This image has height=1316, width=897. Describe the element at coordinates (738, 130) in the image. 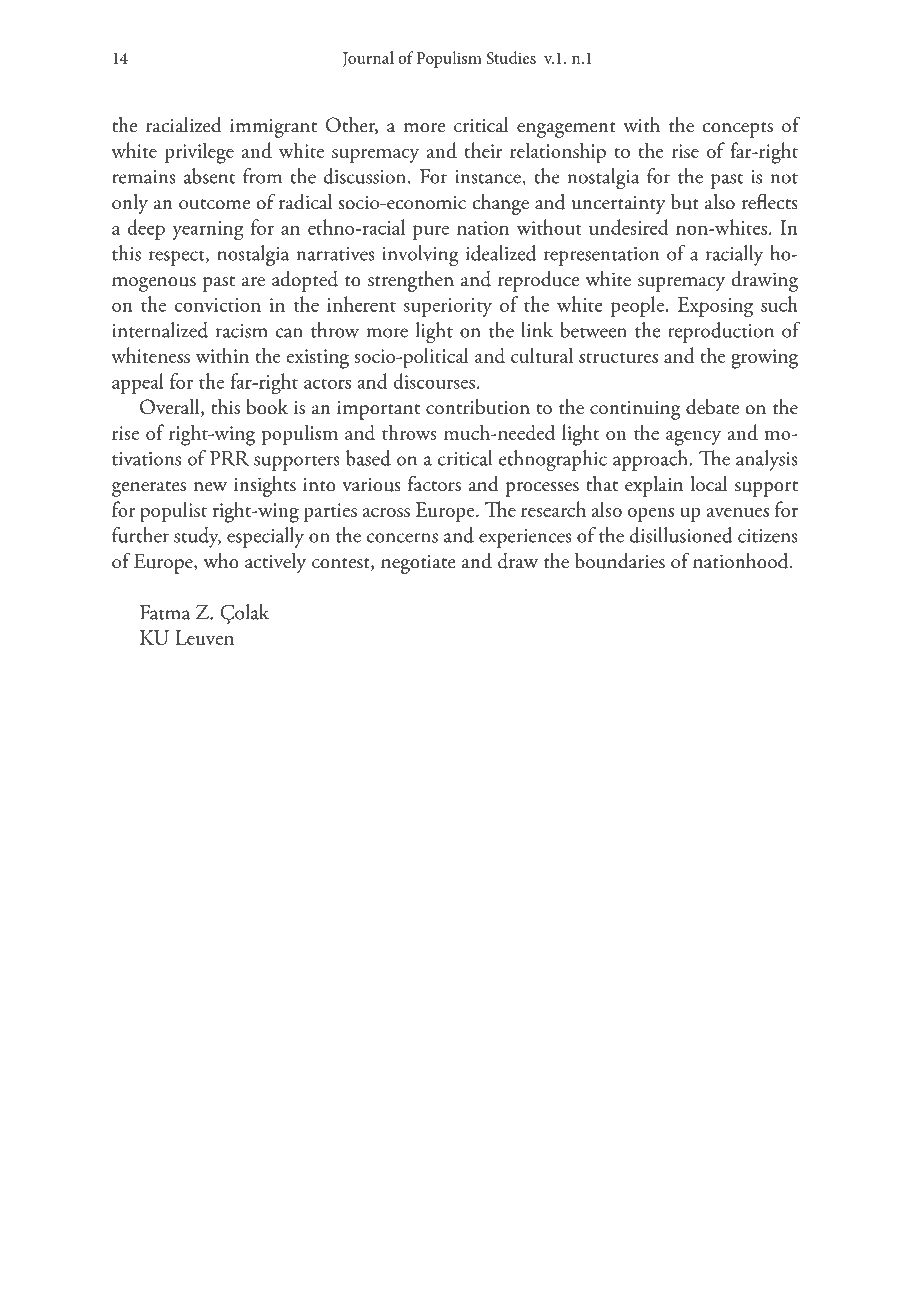

I see `concepts` at that location.
